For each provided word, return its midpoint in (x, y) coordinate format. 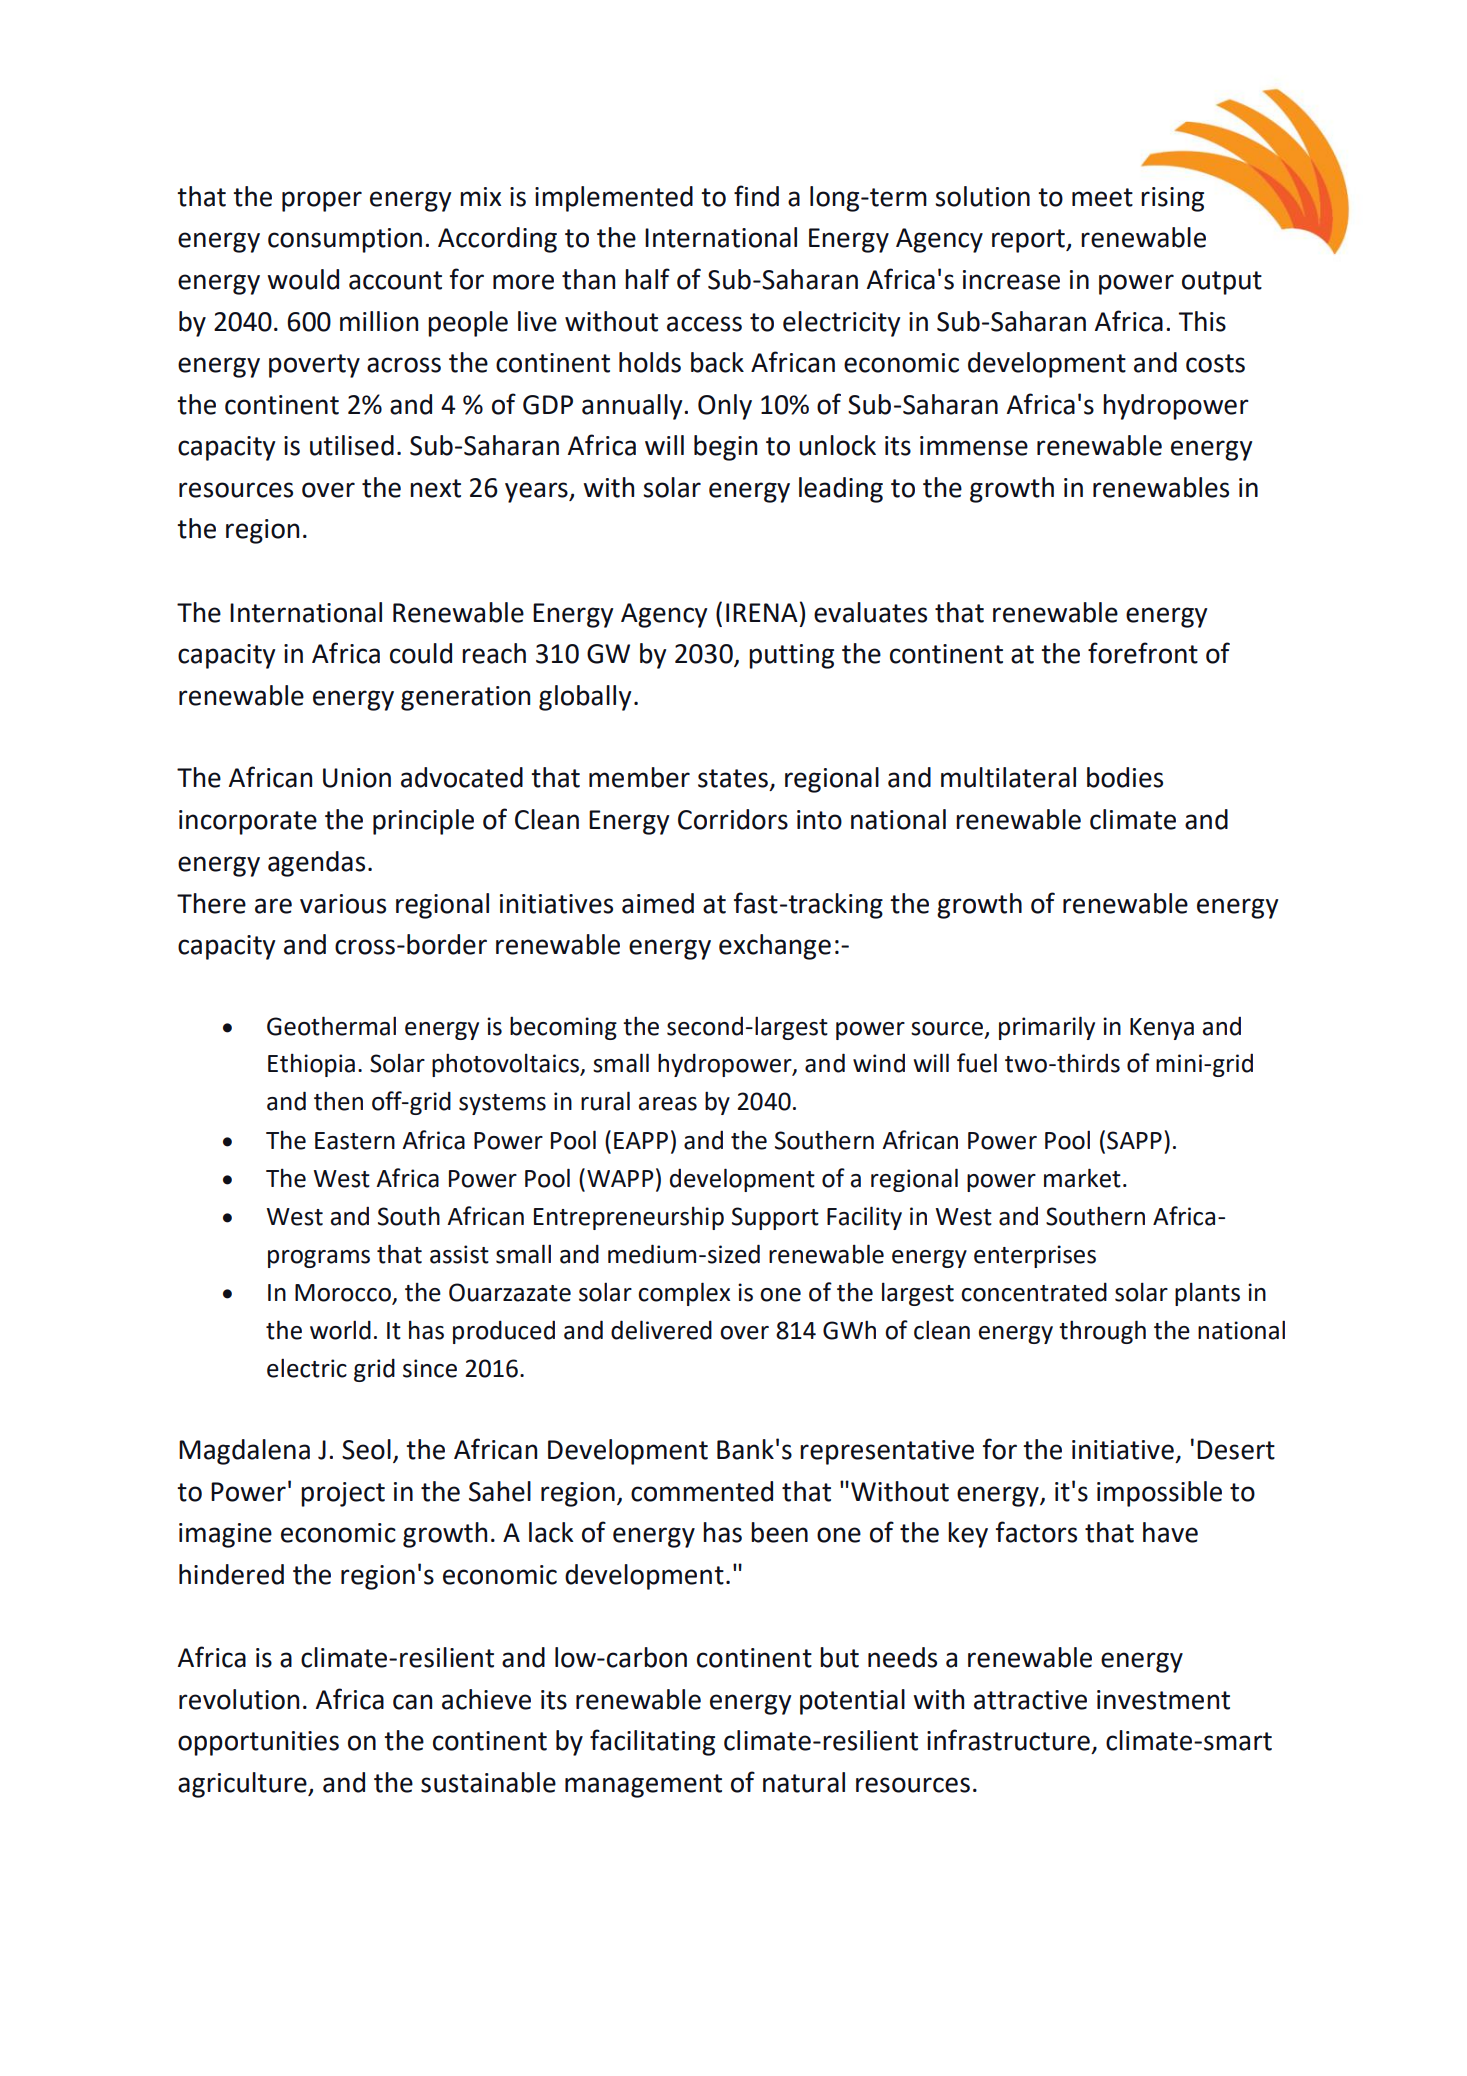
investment (1163, 1700)
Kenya (1162, 1029)
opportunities (258, 1743)
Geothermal (331, 1026)
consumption (345, 240)
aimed (658, 903)
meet (1102, 197)
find (756, 196)
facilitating (652, 1742)
